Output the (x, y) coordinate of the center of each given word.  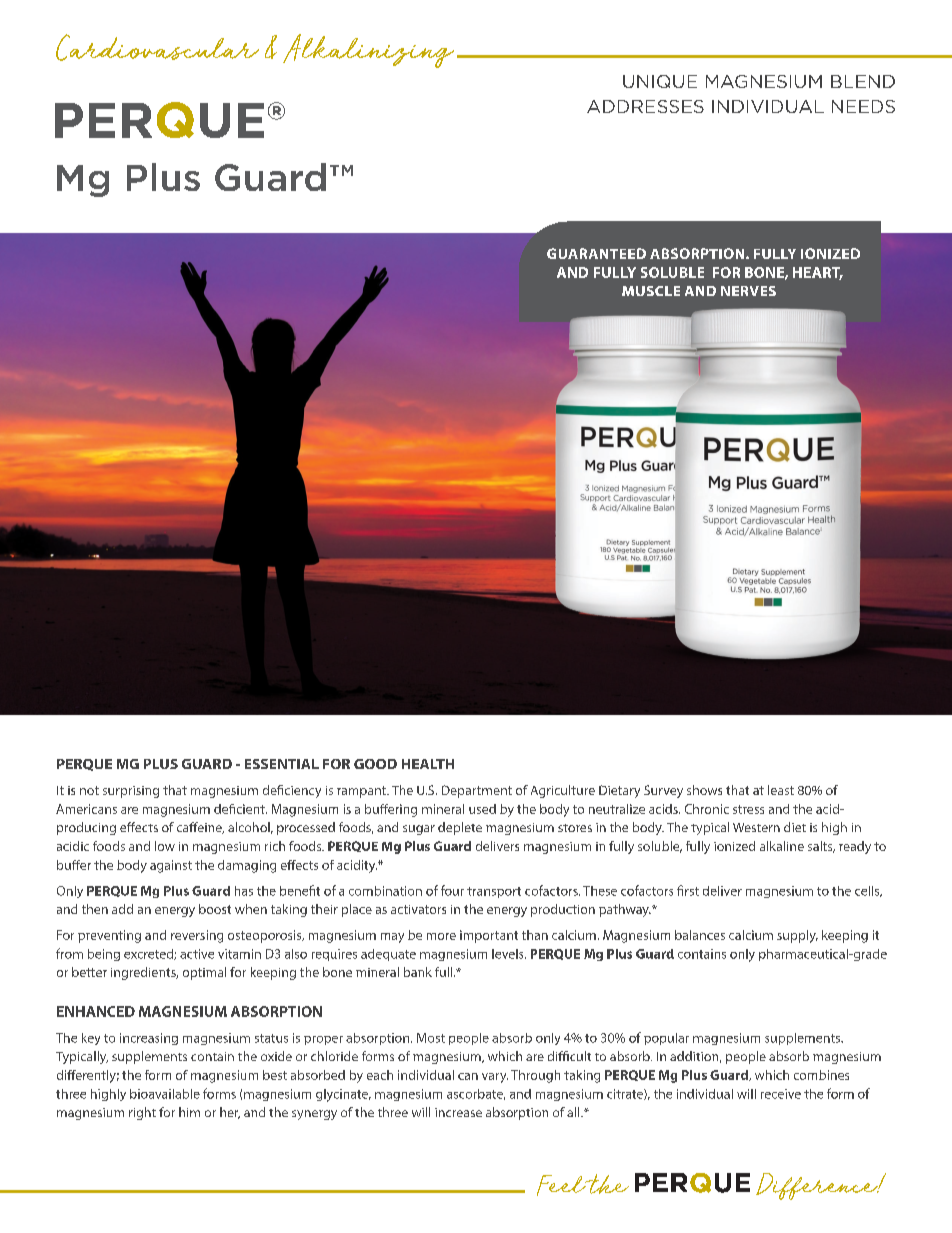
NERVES (748, 291)
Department (477, 791)
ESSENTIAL (282, 764)
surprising (131, 792)
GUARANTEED (596, 253)
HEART (818, 273)
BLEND (863, 81)
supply (797, 936)
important (489, 936)
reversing (197, 936)
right (142, 1113)
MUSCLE (651, 291)
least (781, 790)
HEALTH (428, 764)
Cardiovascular (157, 47)
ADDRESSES (645, 106)
